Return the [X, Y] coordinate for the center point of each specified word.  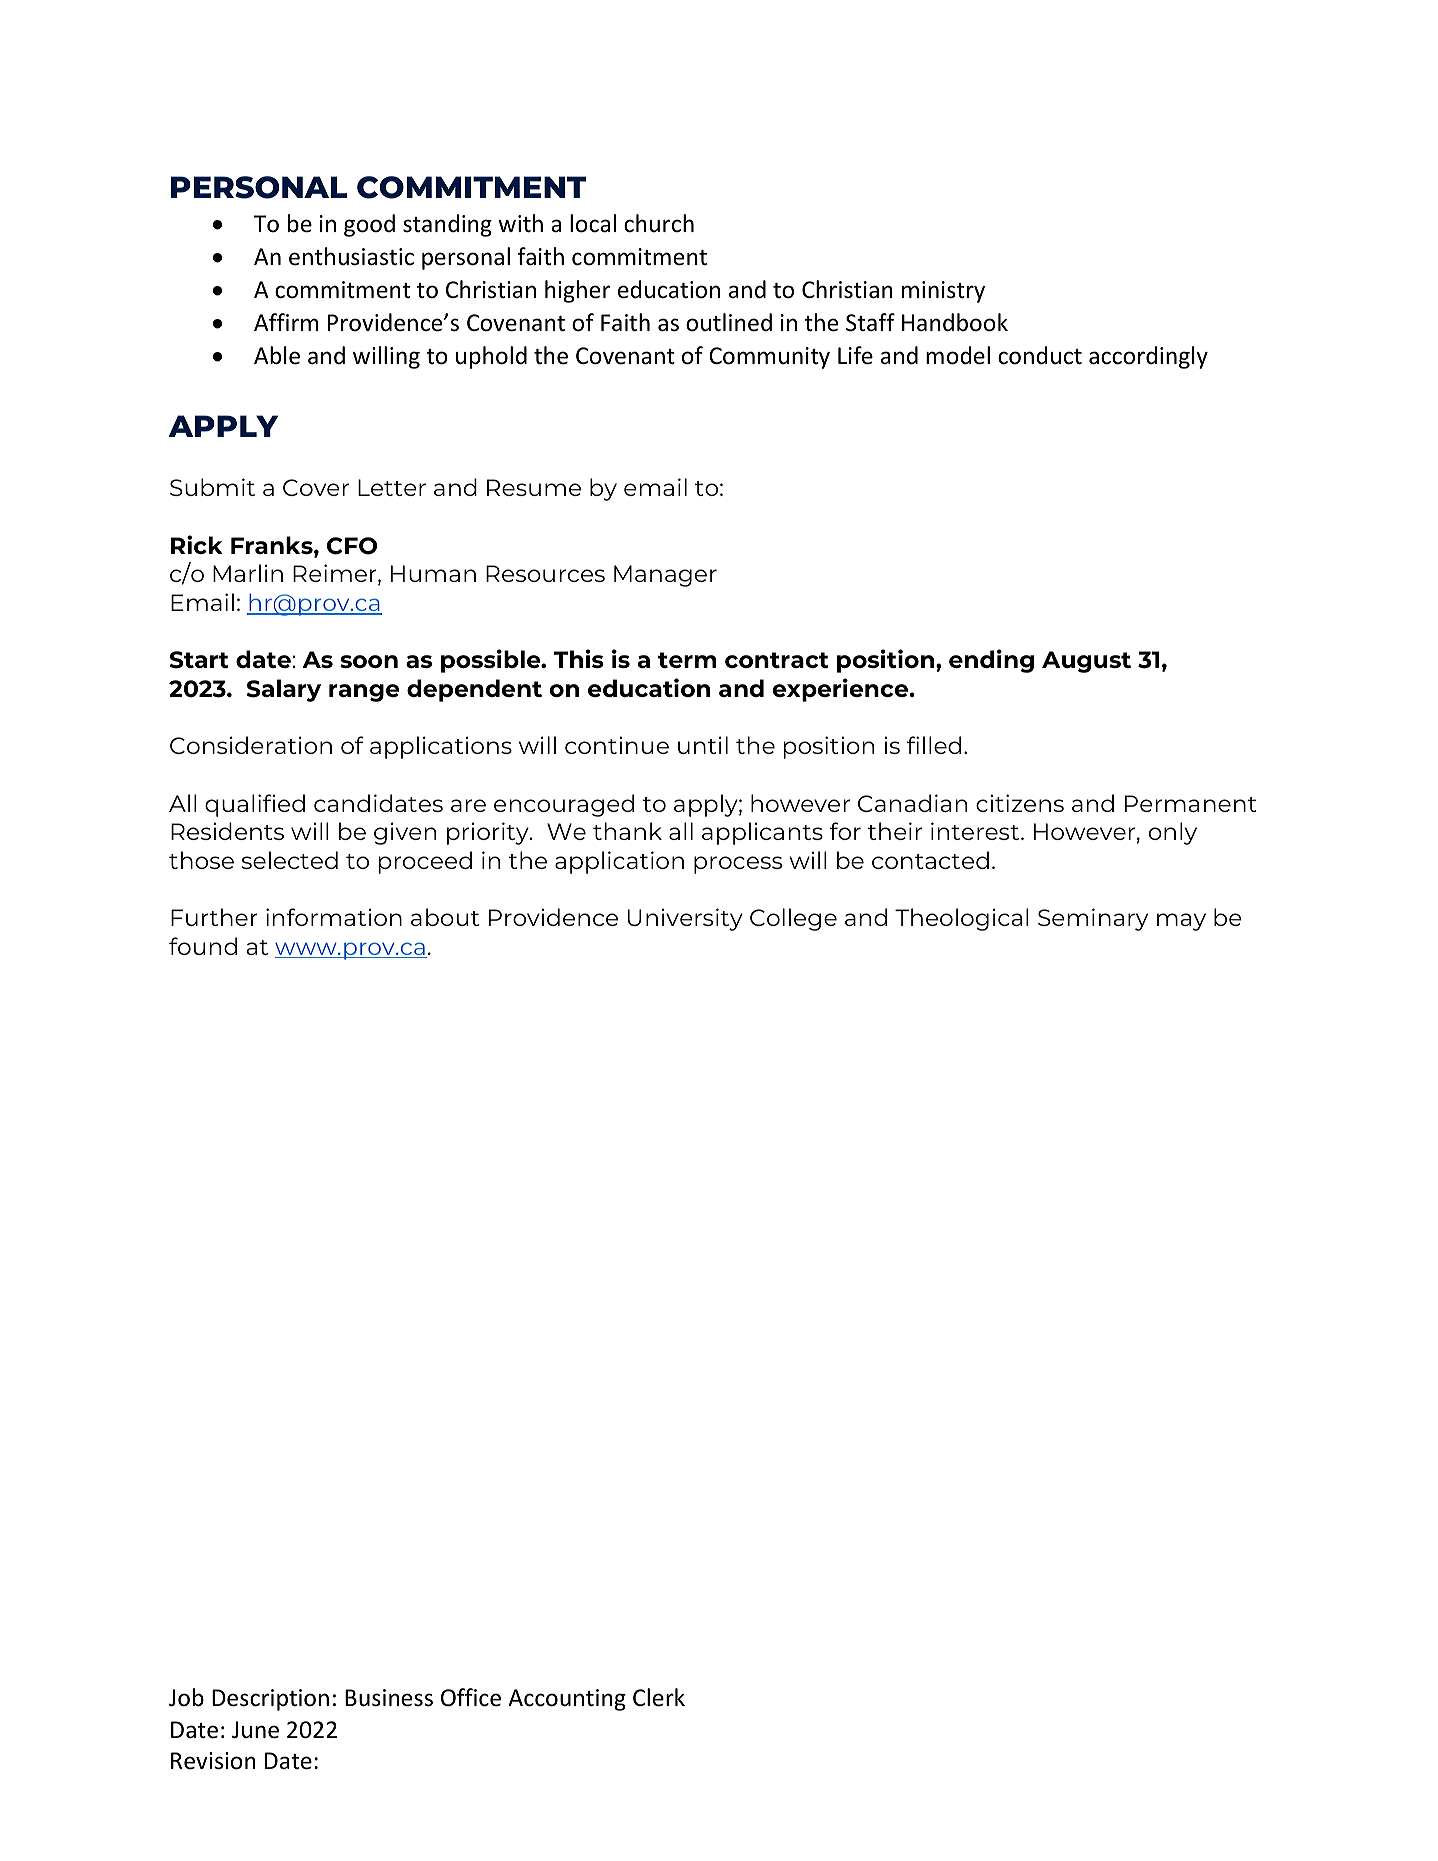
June [255, 1730]
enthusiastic [351, 256]
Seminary [1093, 919]
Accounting [567, 1700]
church [659, 223]
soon [369, 661]
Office [471, 1697]
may [1181, 922]
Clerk [659, 1697]
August [1086, 662]
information [334, 917]
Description [270, 1700]
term [687, 660]
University [685, 919]
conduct [1040, 355]
